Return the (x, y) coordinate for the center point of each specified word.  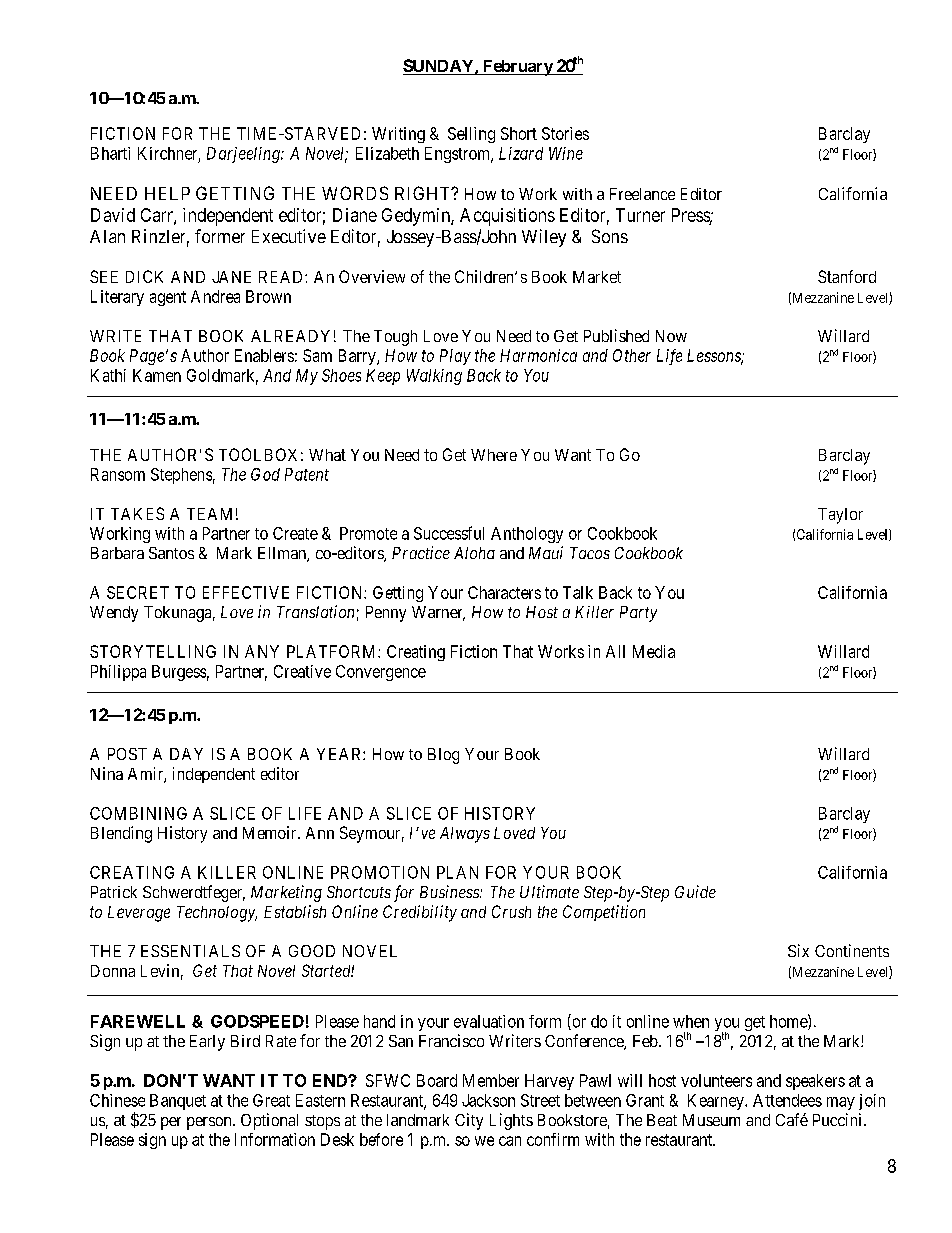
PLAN (457, 872)
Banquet (178, 1102)
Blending (121, 834)
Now (671, 336)
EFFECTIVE (246, 592)
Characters (504, 592)
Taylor (840, 516)
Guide (695, 891)
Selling (471, 135)
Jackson (488, 1100)
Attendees (787, 1100)
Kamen (157, 375)
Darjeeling (244, 155)
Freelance (642, 194)
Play (455, 357)
